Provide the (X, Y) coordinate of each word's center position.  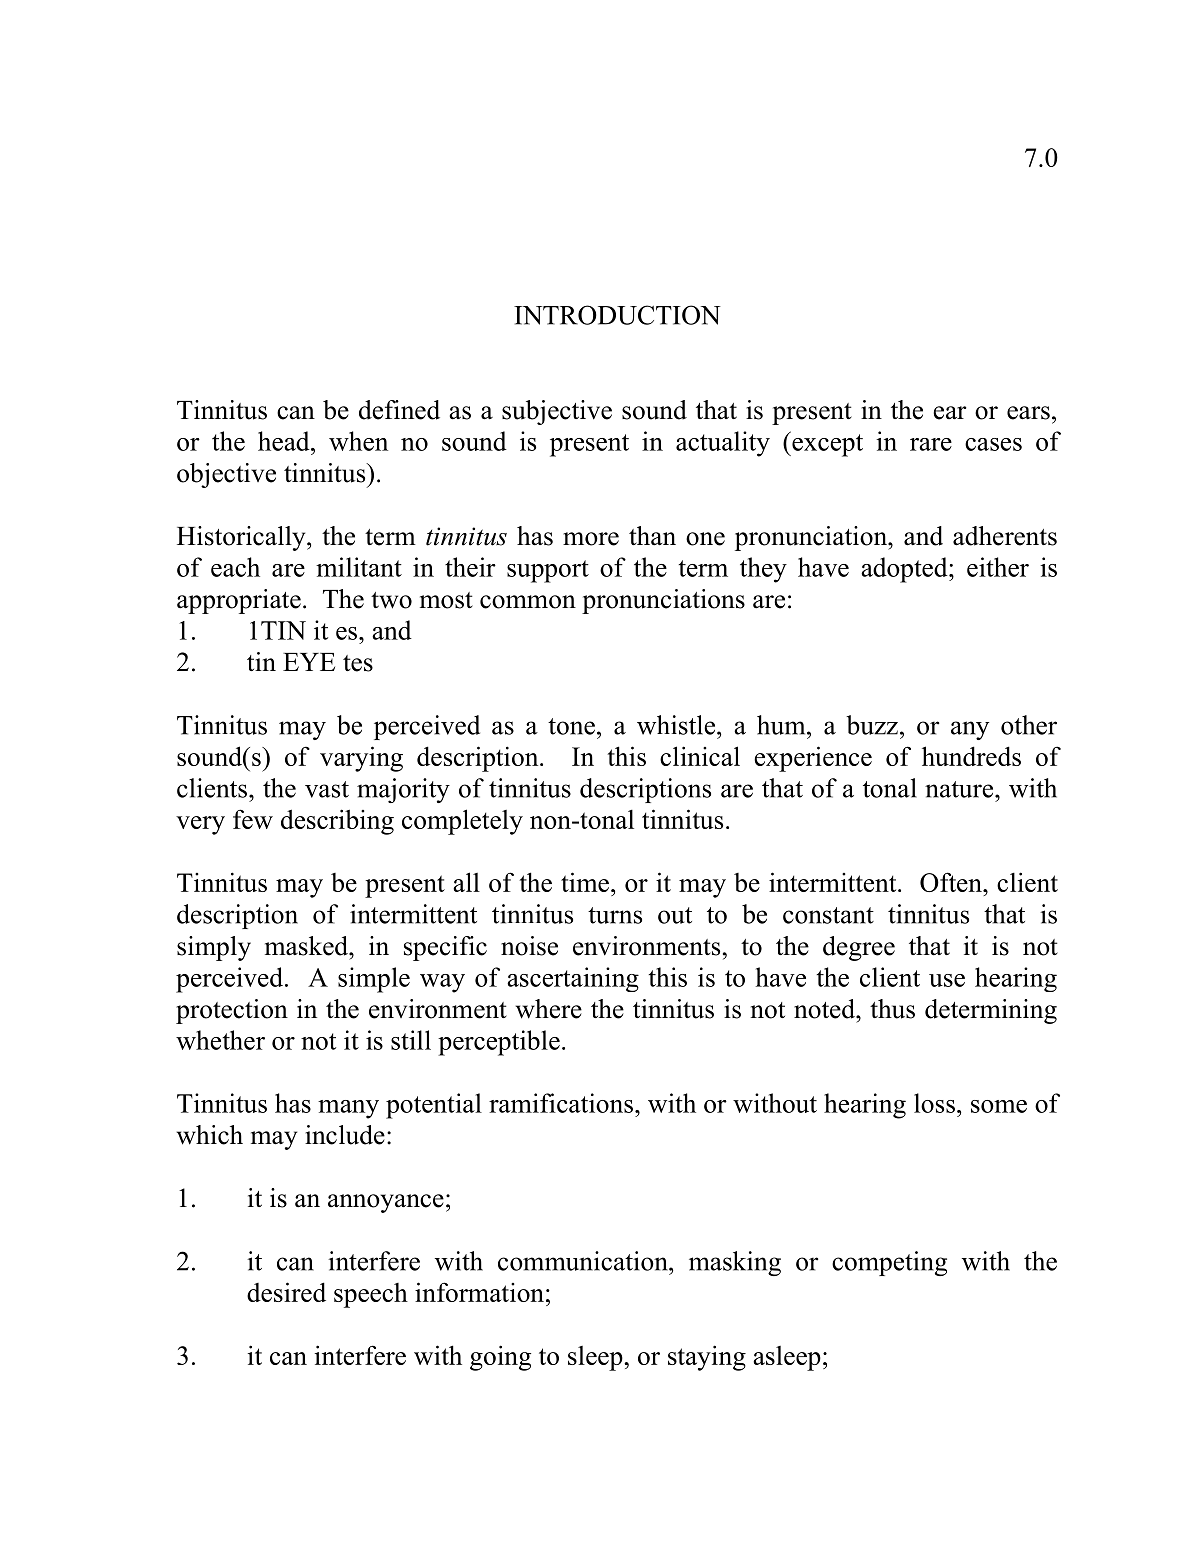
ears (1028, 413)
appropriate (239, 601)
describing (337, 822)
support (548, 571)
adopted (905, 570)
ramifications (561, 1103)
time (585, 882)
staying (707, 1358)
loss (934, 1103)
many (348, 1109)
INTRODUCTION (617, 315)
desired (286, 1292)
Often (952, 882)
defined (399, 410)
